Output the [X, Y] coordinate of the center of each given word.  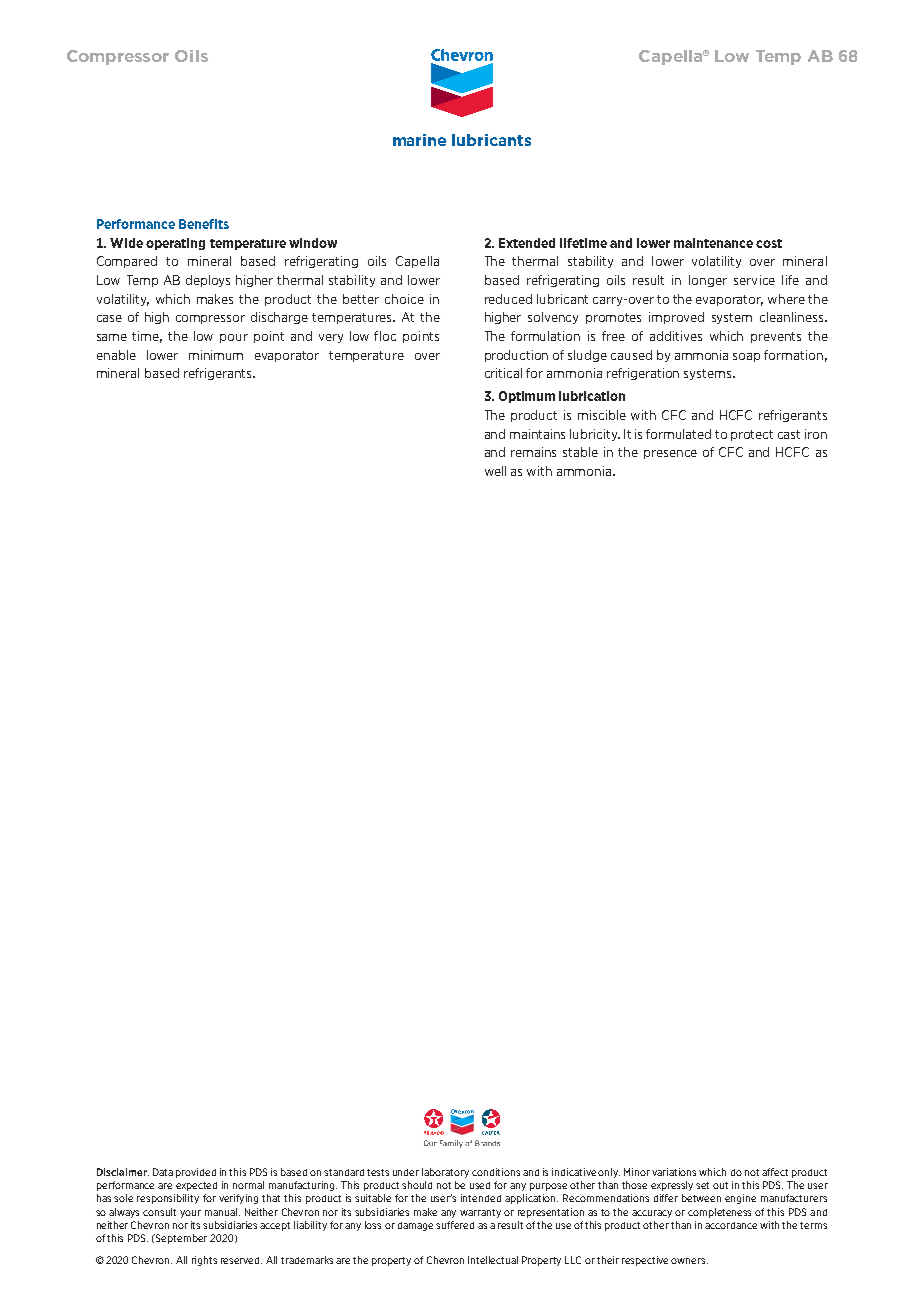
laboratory [445, 1173]
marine [419, 140]
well [495, 471]
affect [775, 1172]
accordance [731, 1225]
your [190, 1214]
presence [670, 454]
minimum [216, 355]
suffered [455, 1225]
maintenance [713, 243]
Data [163, 1172]
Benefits [204, 224]
